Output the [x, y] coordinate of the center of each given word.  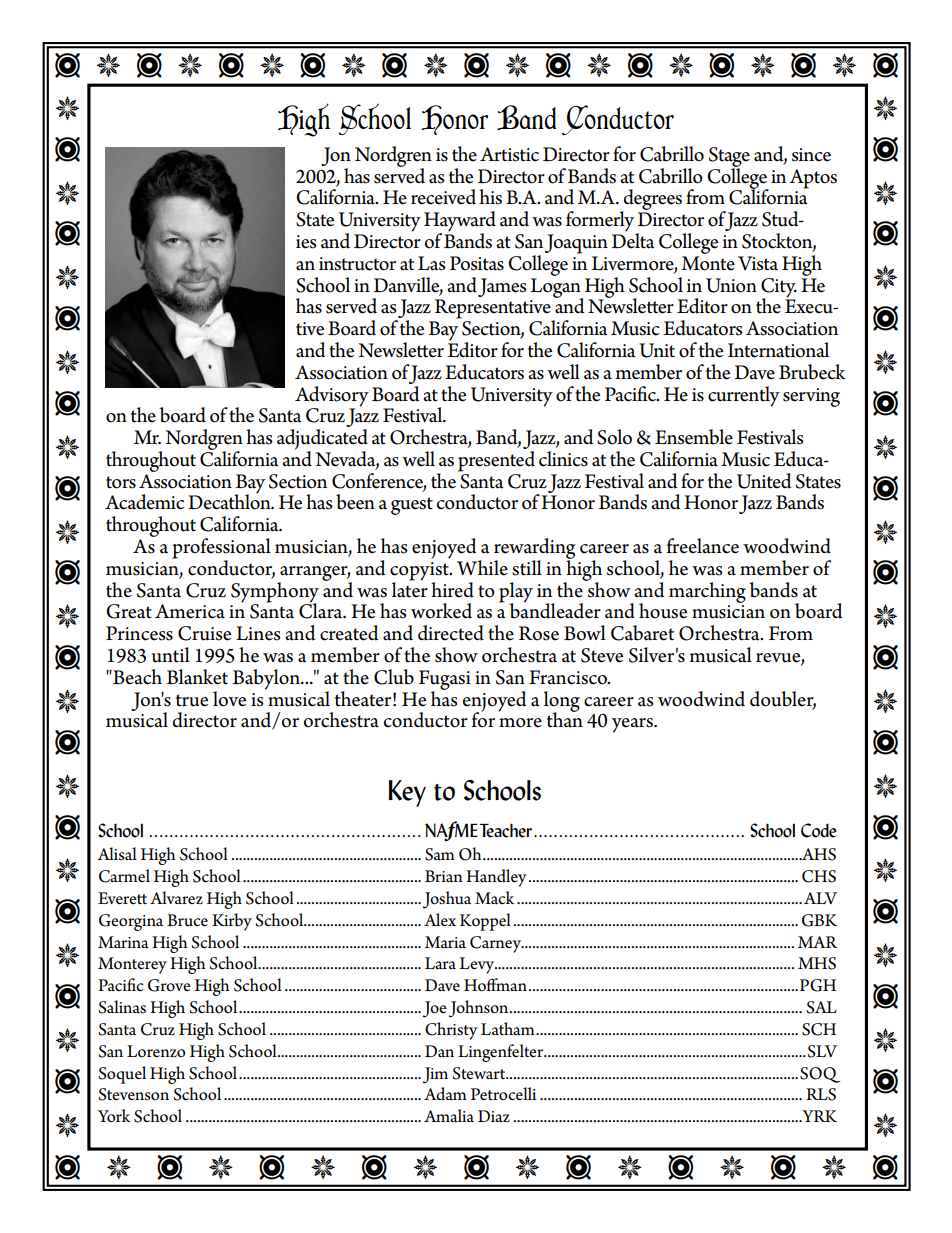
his [490, 197]
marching [707, 592]
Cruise [205, 633]
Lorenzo [156, 1051]
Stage [729, 158]
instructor [357, 264]
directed [451, 633]
